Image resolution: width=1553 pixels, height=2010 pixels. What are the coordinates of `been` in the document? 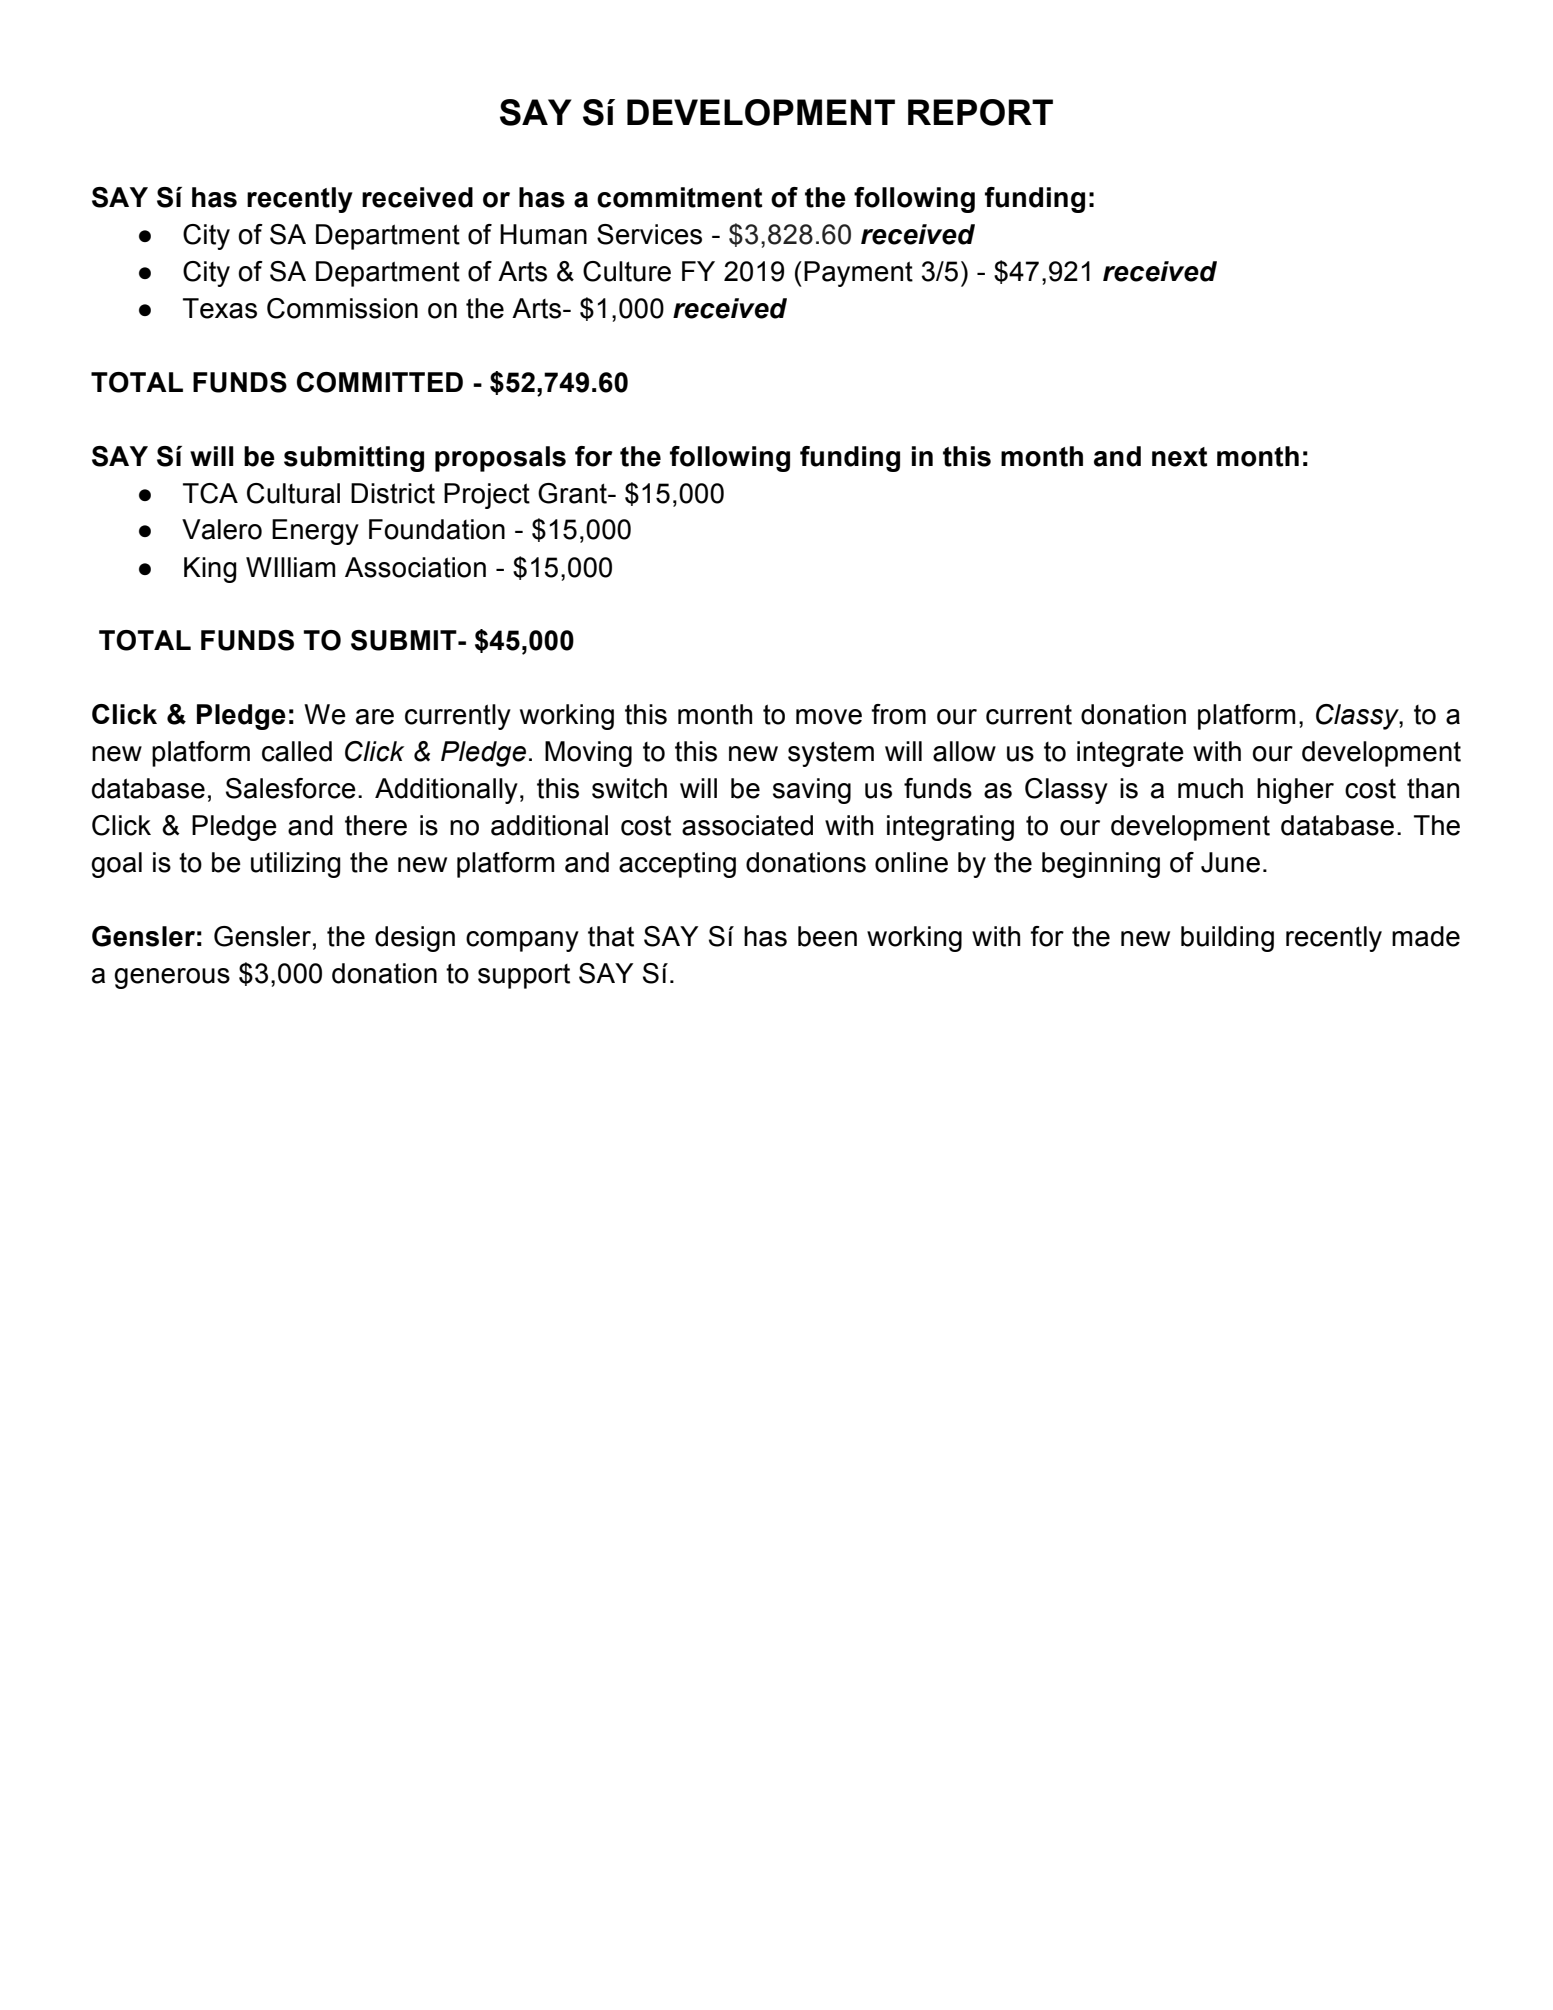 It's located at (827, 936).
